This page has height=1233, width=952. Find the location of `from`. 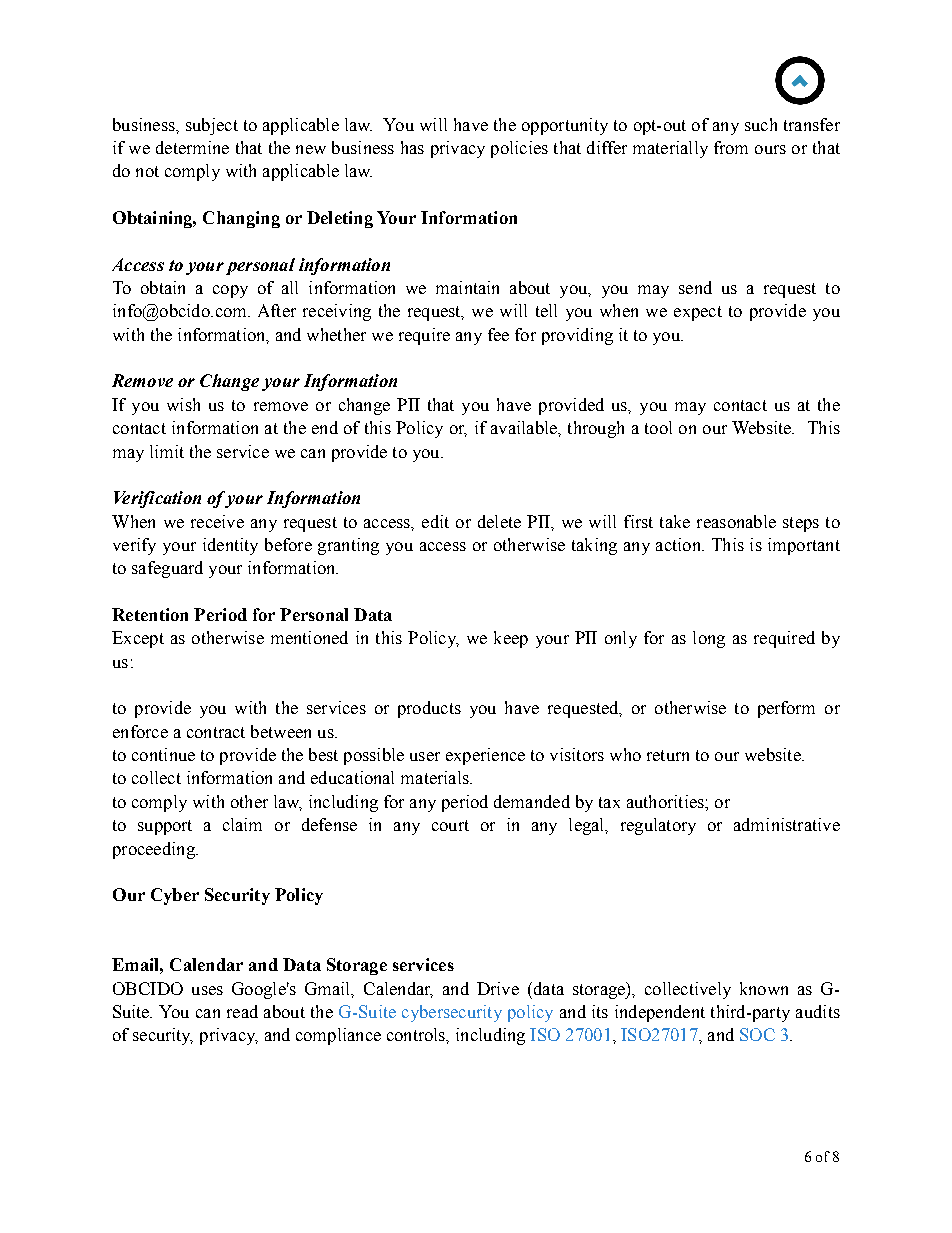

from is located at coordinates (731, 147).
